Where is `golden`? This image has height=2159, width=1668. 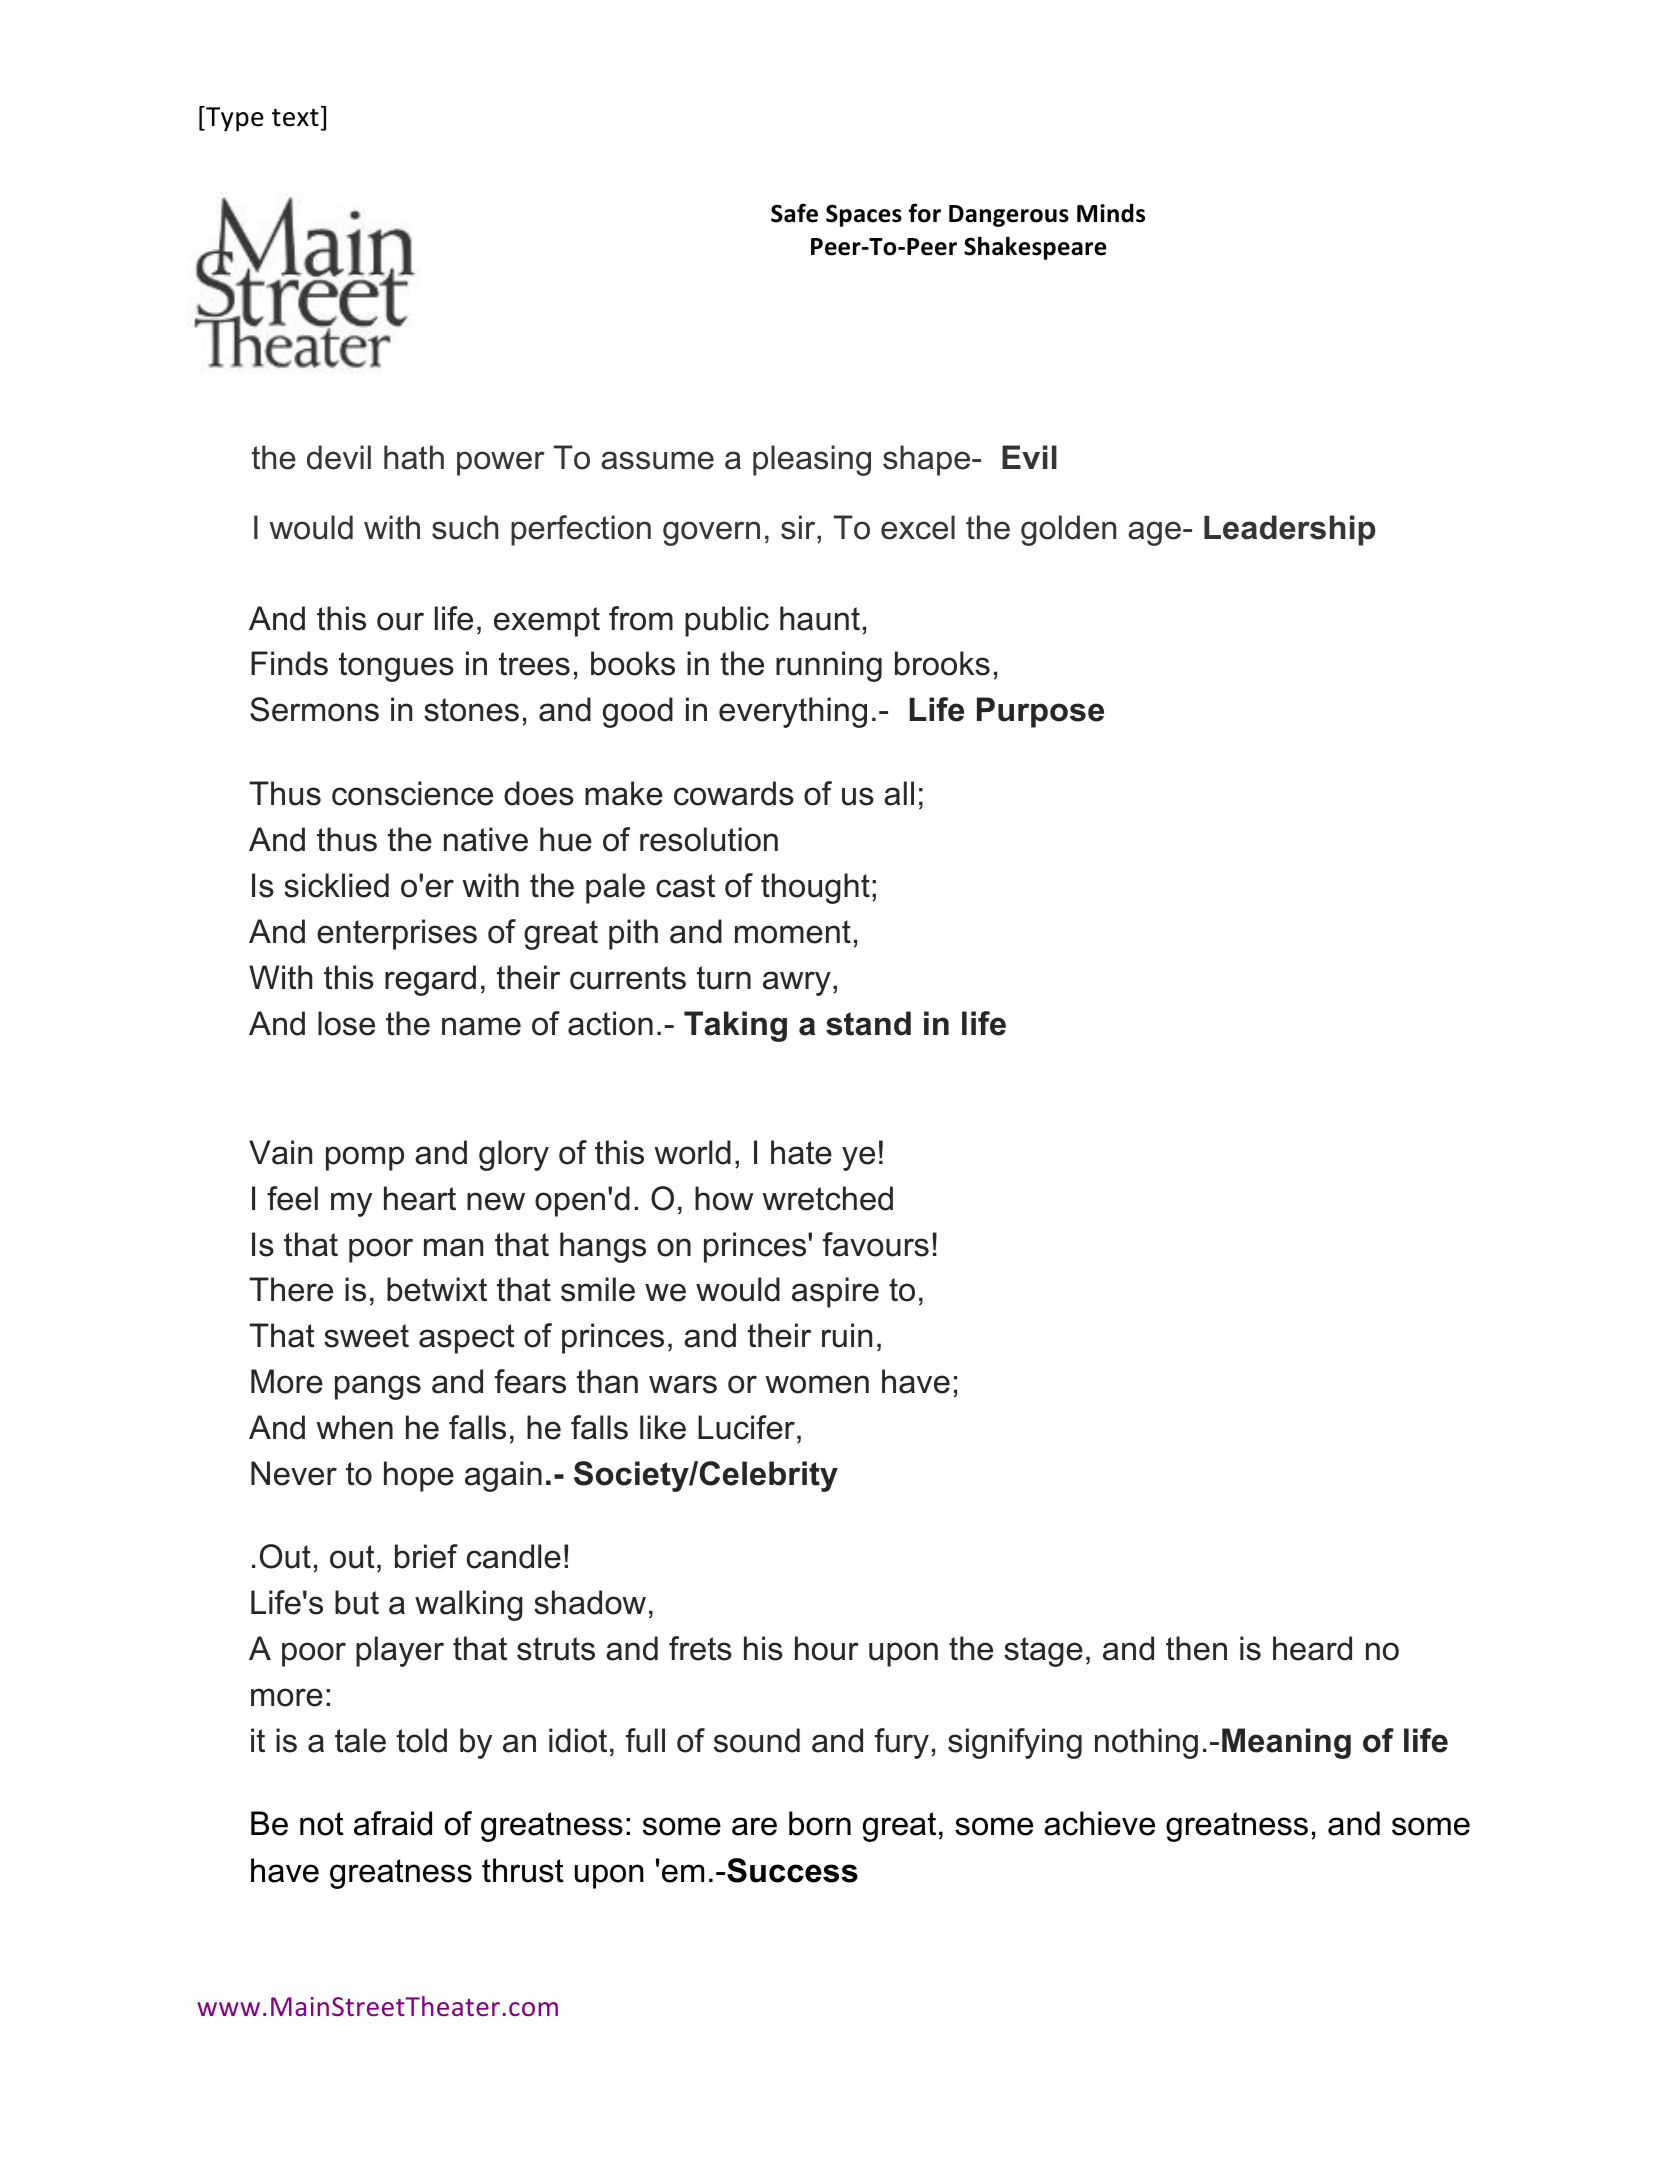 golden is located at coordinates (1068, 530).
